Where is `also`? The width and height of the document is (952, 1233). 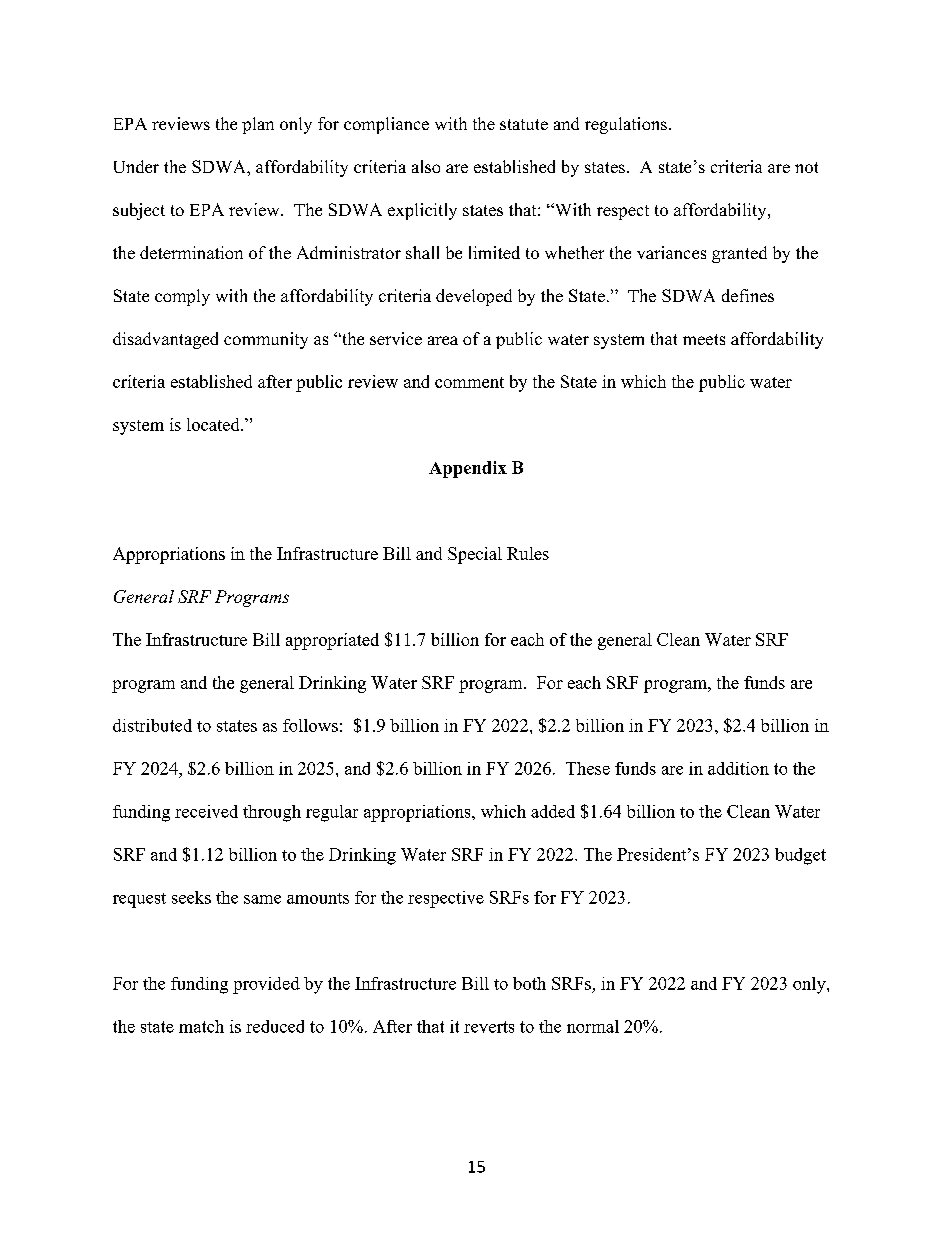
also is located at coordinates (426, 166).
